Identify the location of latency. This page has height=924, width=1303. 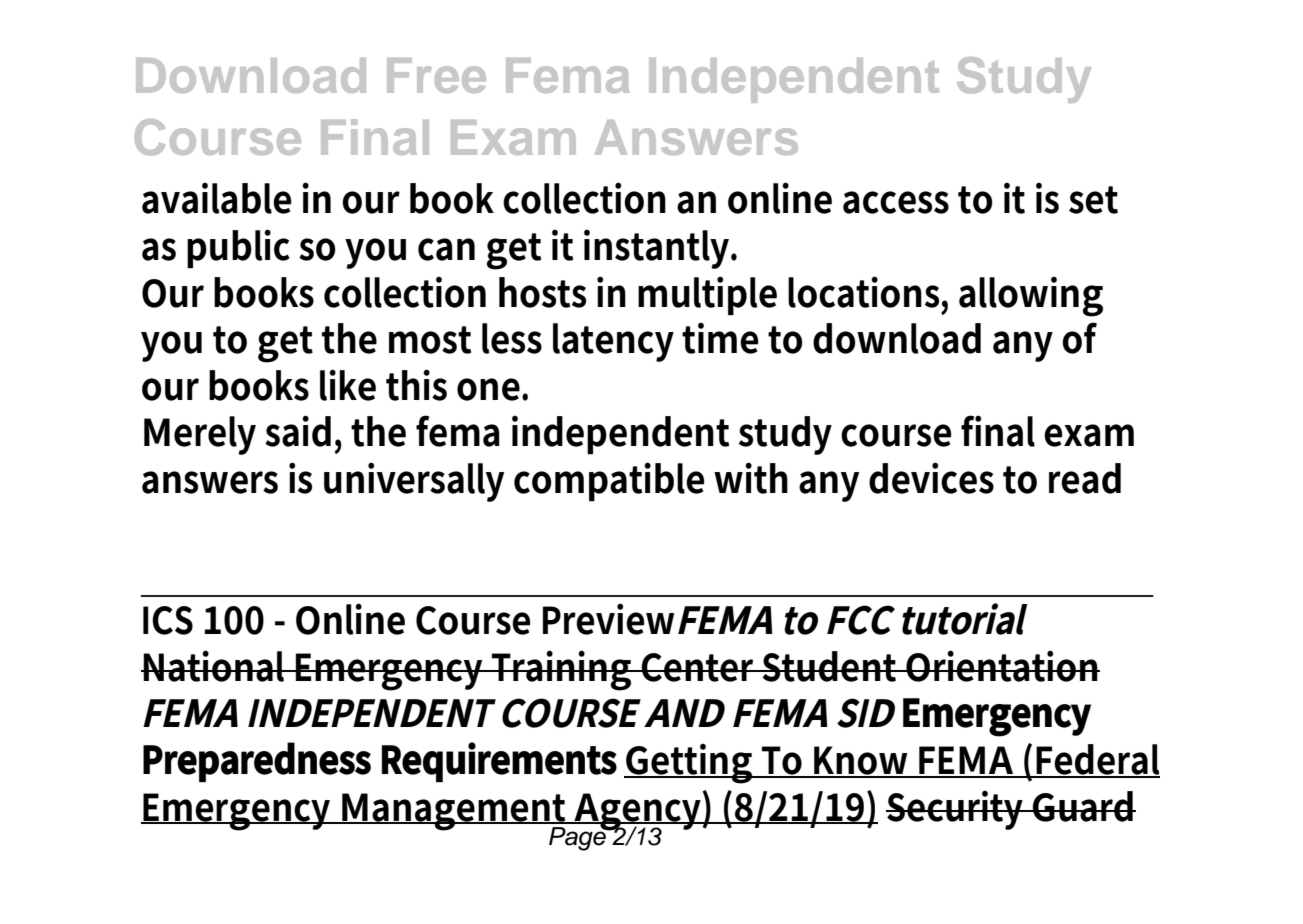
(613, 342).
